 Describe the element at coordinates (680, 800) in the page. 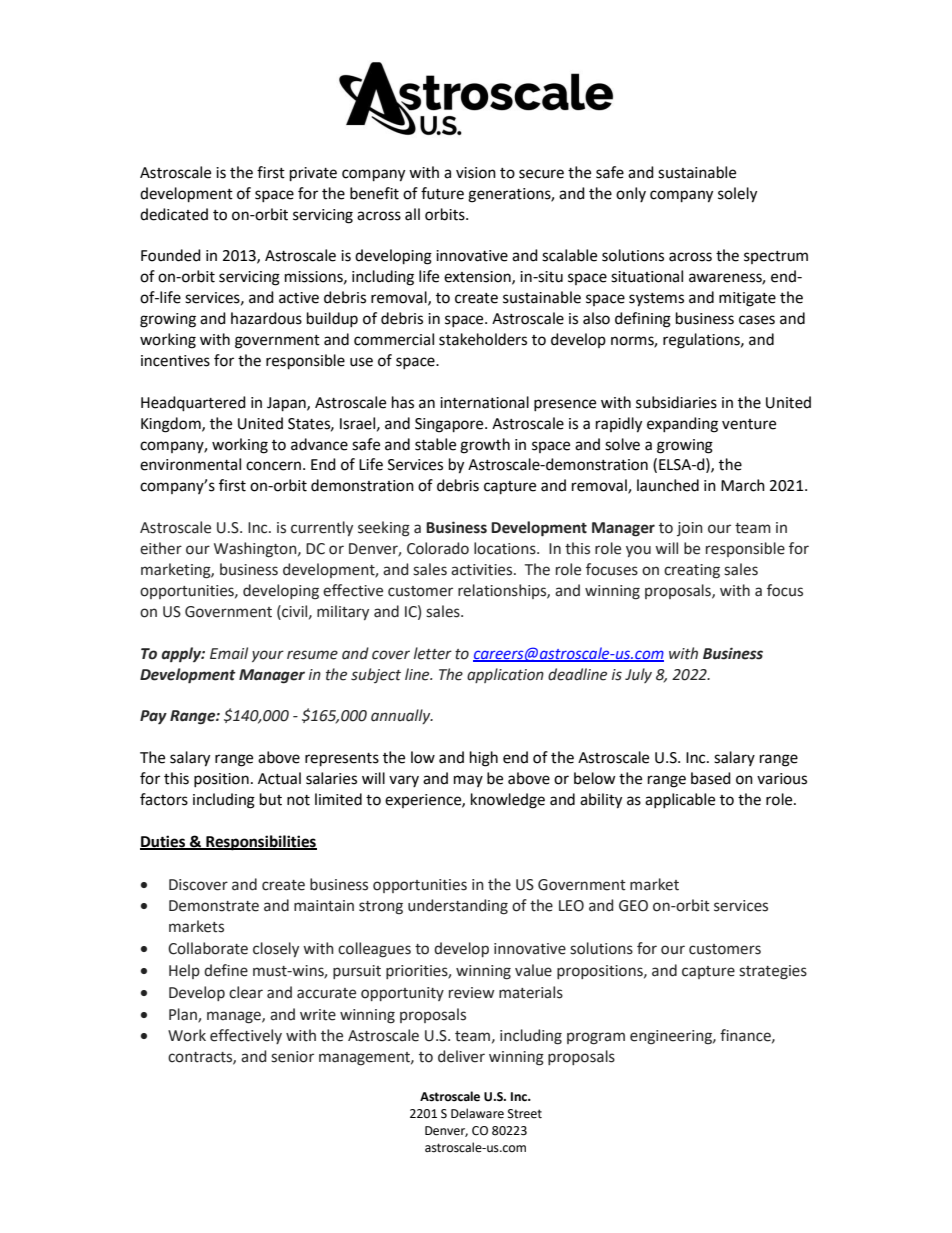

I see `applicable` at that location.
